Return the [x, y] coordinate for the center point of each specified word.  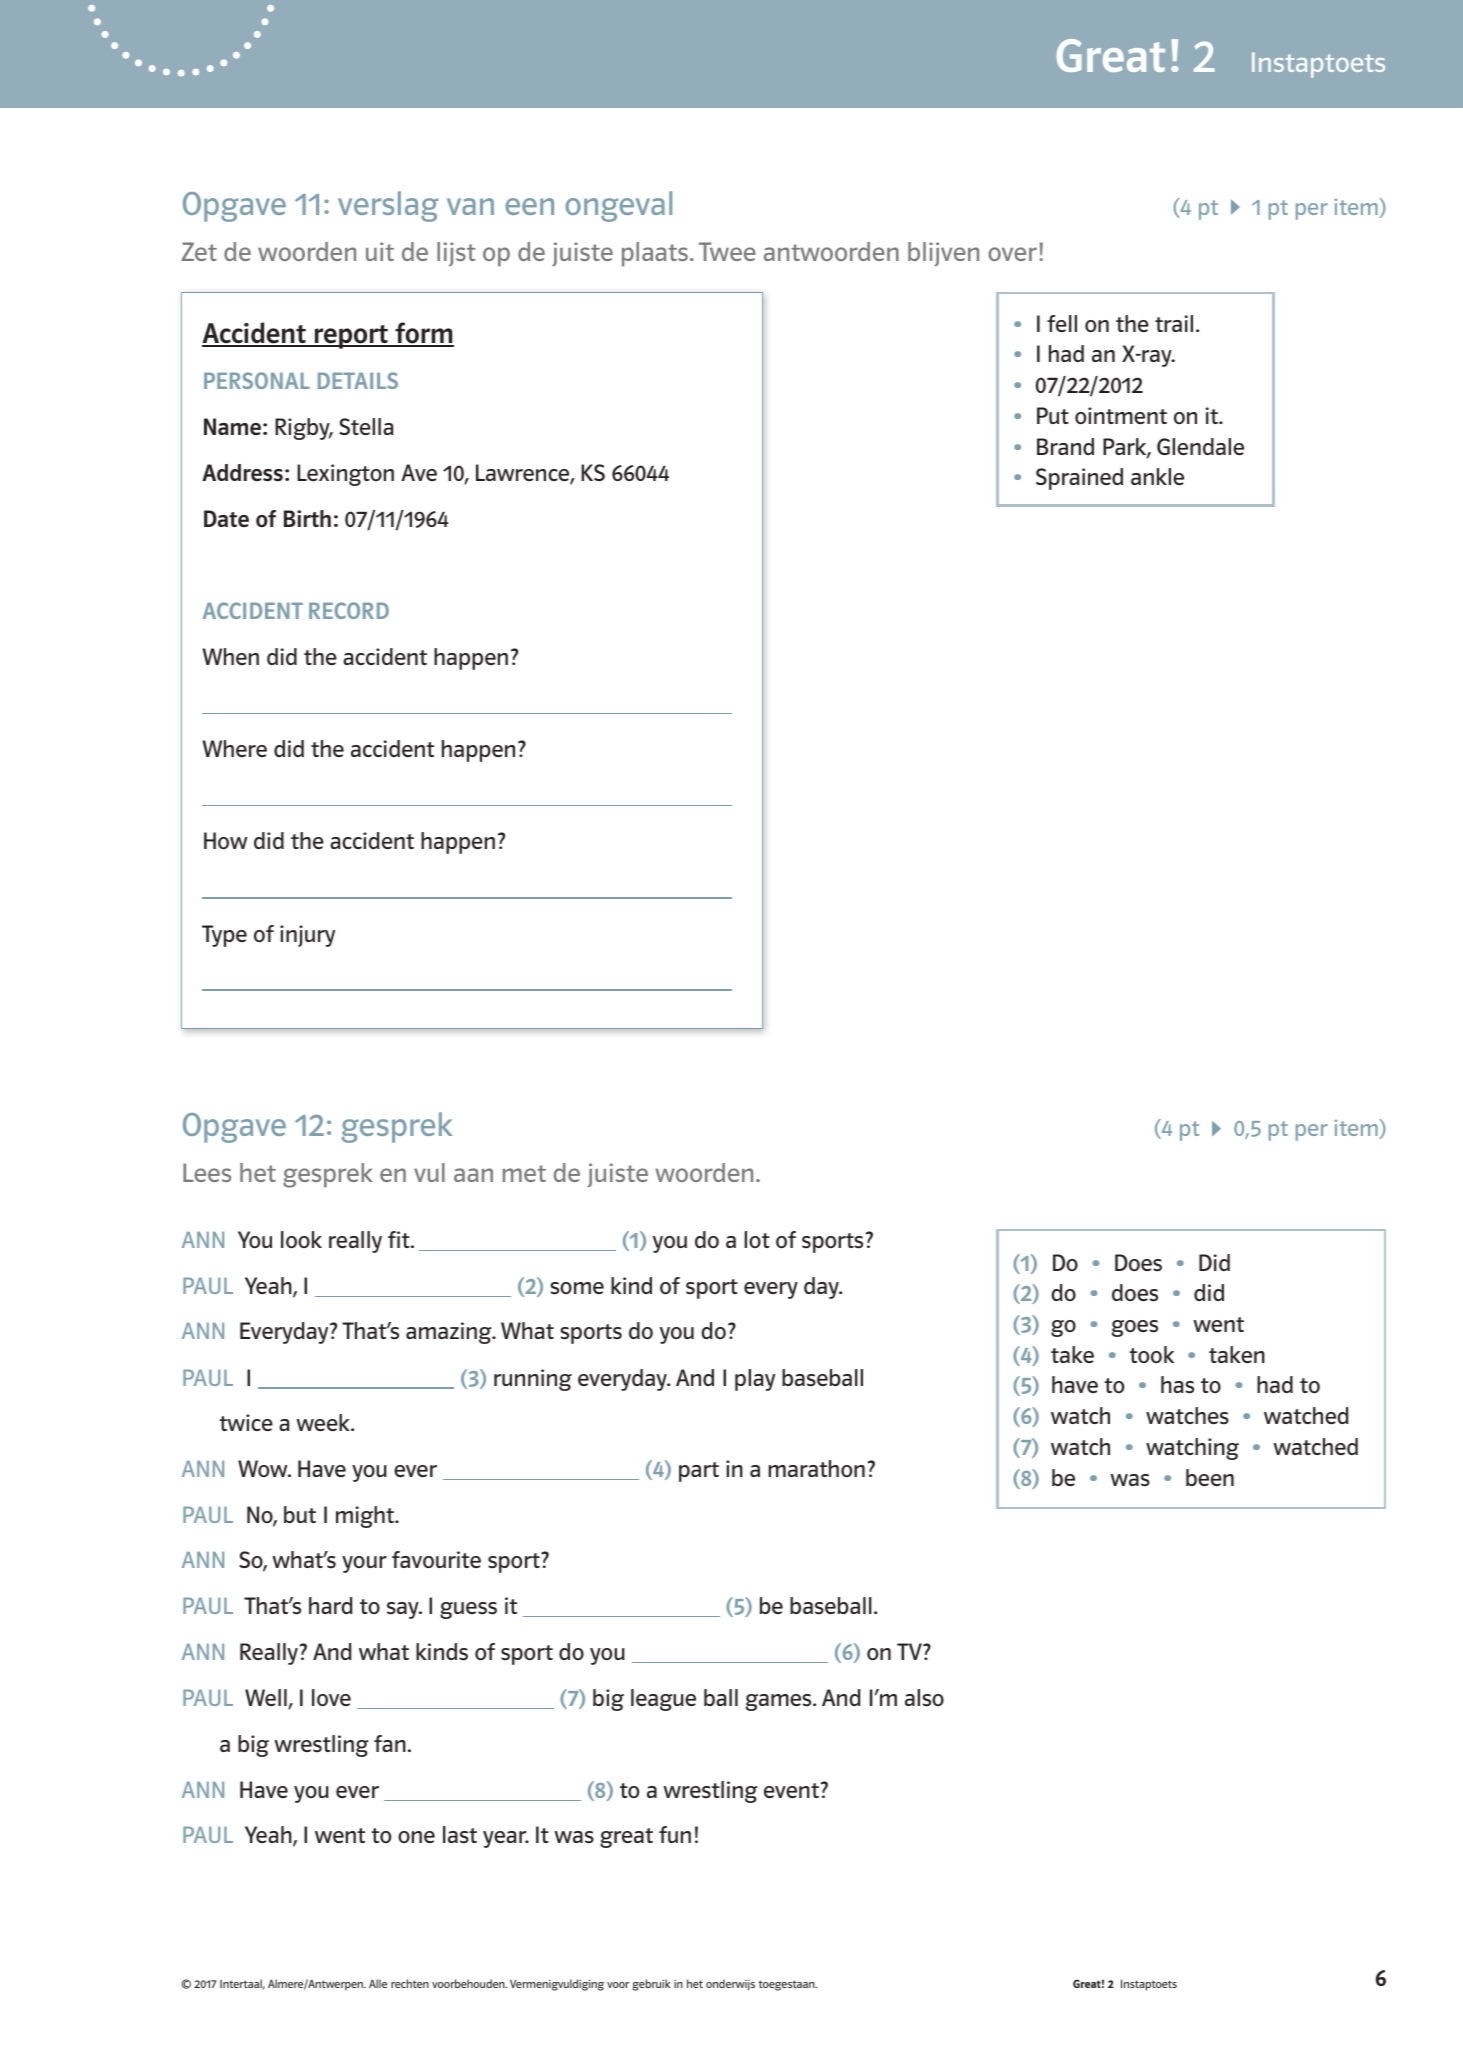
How [225, 841]
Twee [727, 251]
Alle [378, 1983]
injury [307, 936]
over [1012, 254]
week [324, 1422]
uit [380, 251]
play [755, 1380]
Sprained [1079, 479]
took [1151, 1355]
